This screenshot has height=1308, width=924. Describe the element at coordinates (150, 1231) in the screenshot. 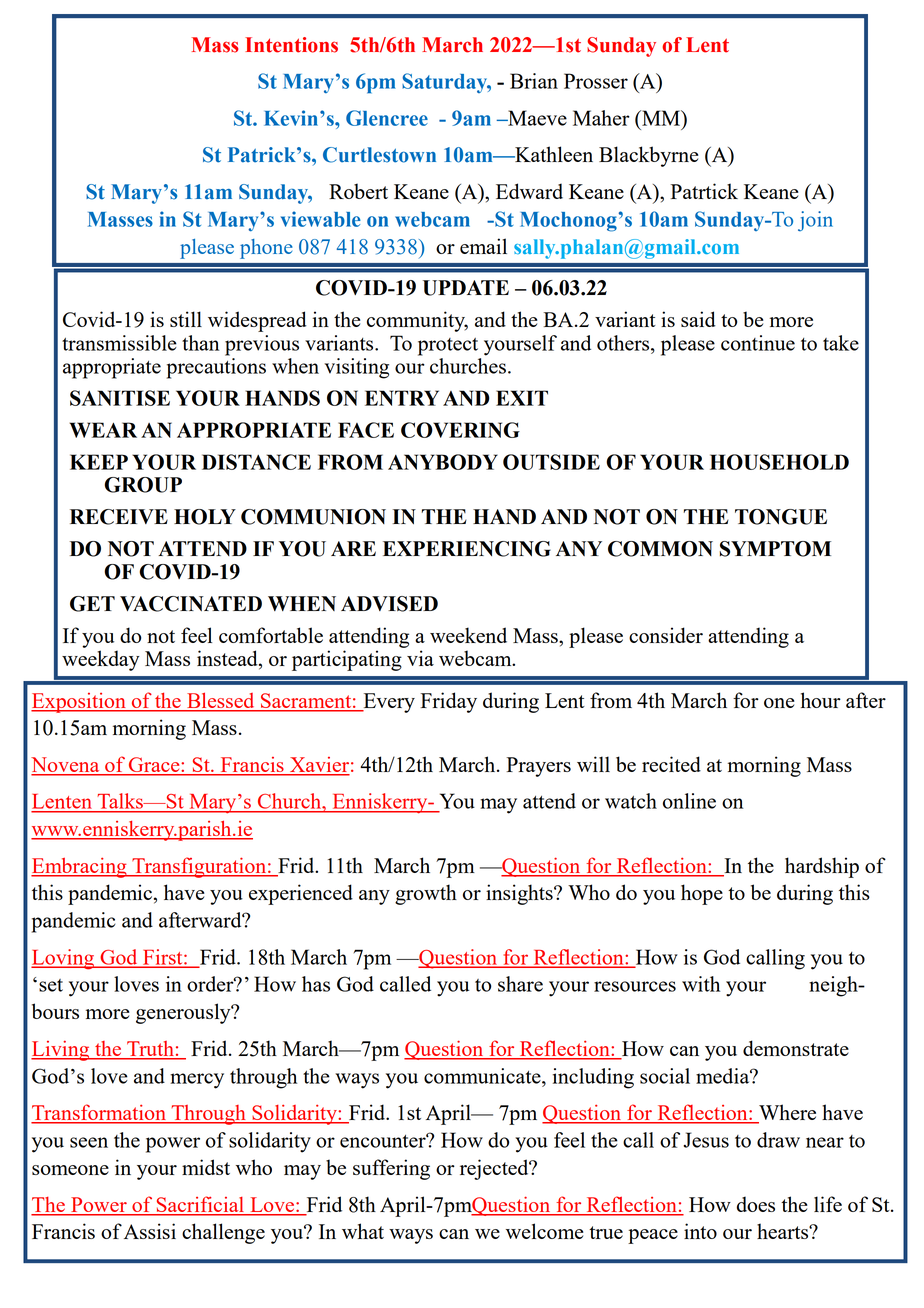

I see `Assisi` at that location.
